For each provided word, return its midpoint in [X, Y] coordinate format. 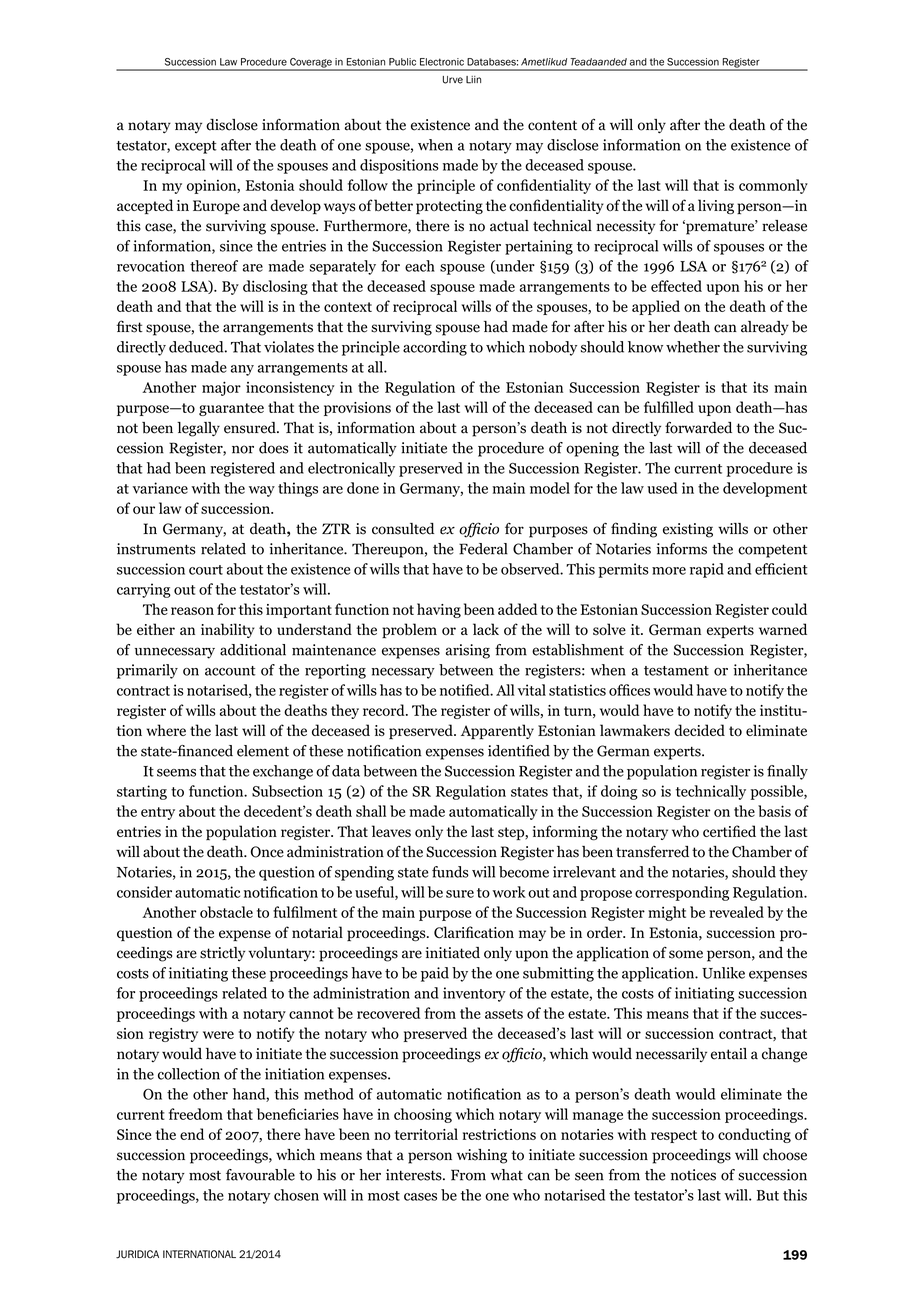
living [716, 207]
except [196, 147]
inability [228, 630]
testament [676, 671]
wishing [482, 1156]
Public [402, 62]
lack [486, 629]
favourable [260, 1175]
